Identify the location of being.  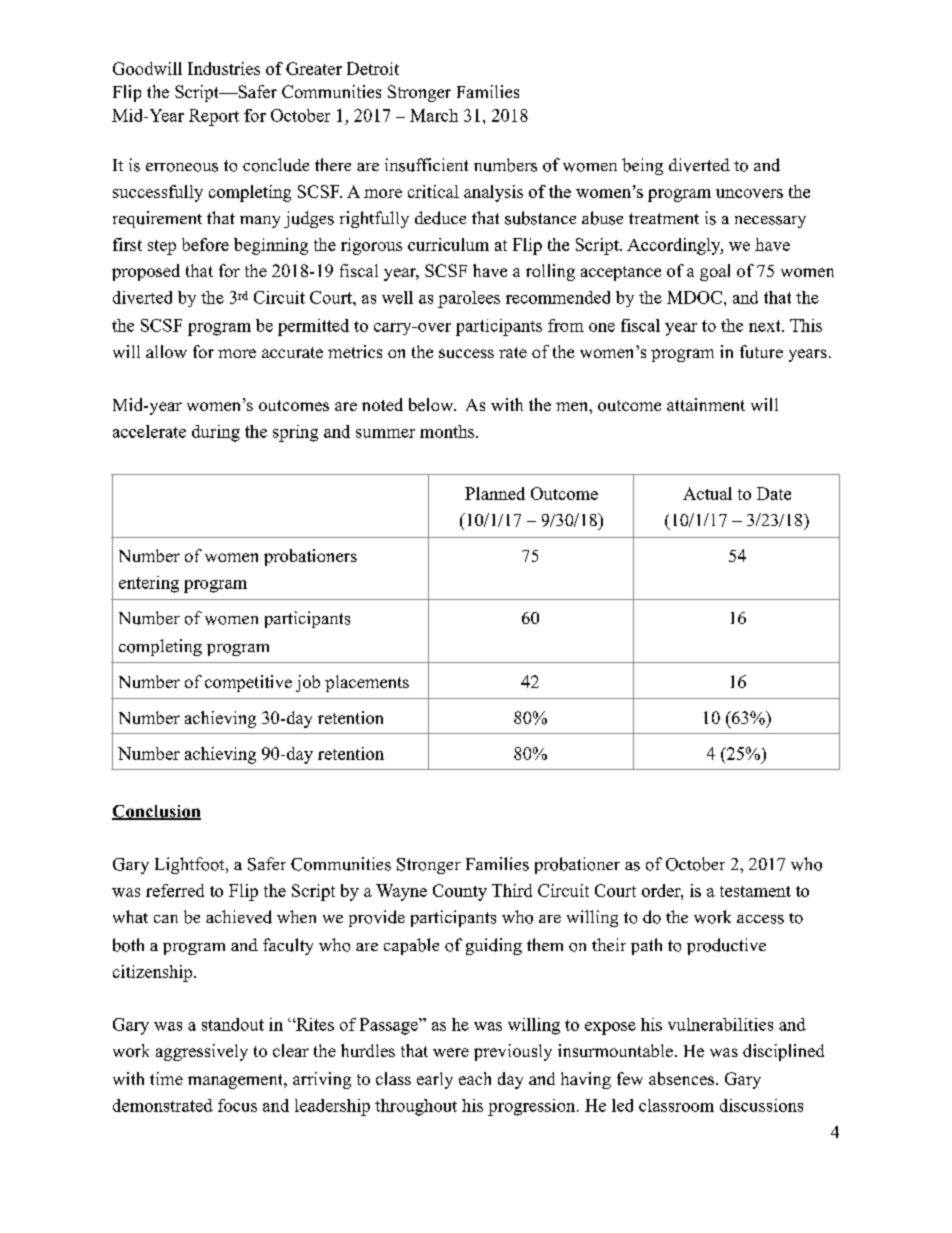
(642, 166).
